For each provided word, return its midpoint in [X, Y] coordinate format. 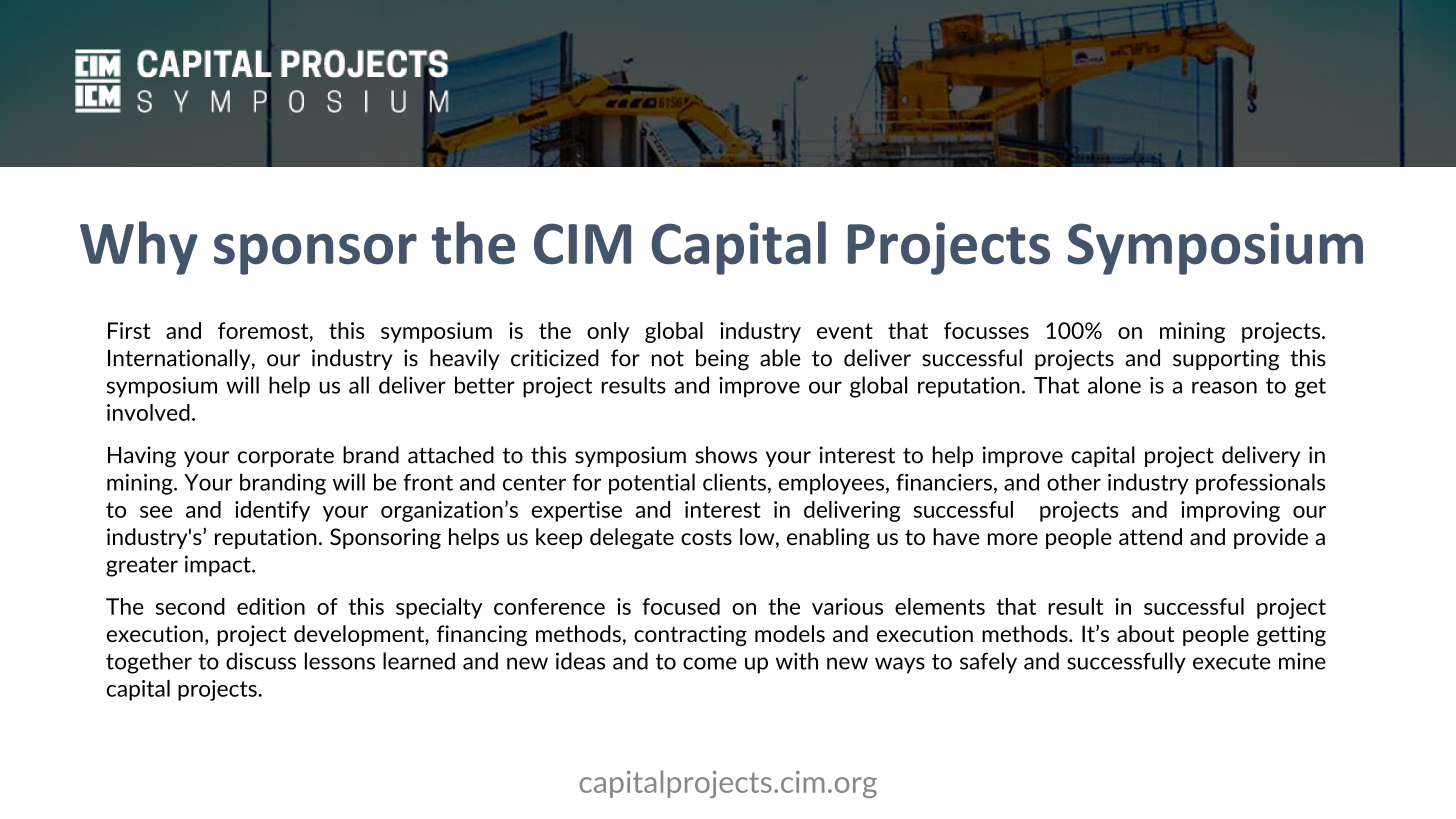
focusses [986, 330]
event [845, 331]
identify [272, 511]
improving [1230, 511]
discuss [261, 661]
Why [139, 248]
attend [1150, 536]
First [129, 330]
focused [681, 606]
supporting [1226, 360]
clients [734, 482]
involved [148, 412]
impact [219, 566]
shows [726, 455]
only [608, 332]
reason [1224, 387]
